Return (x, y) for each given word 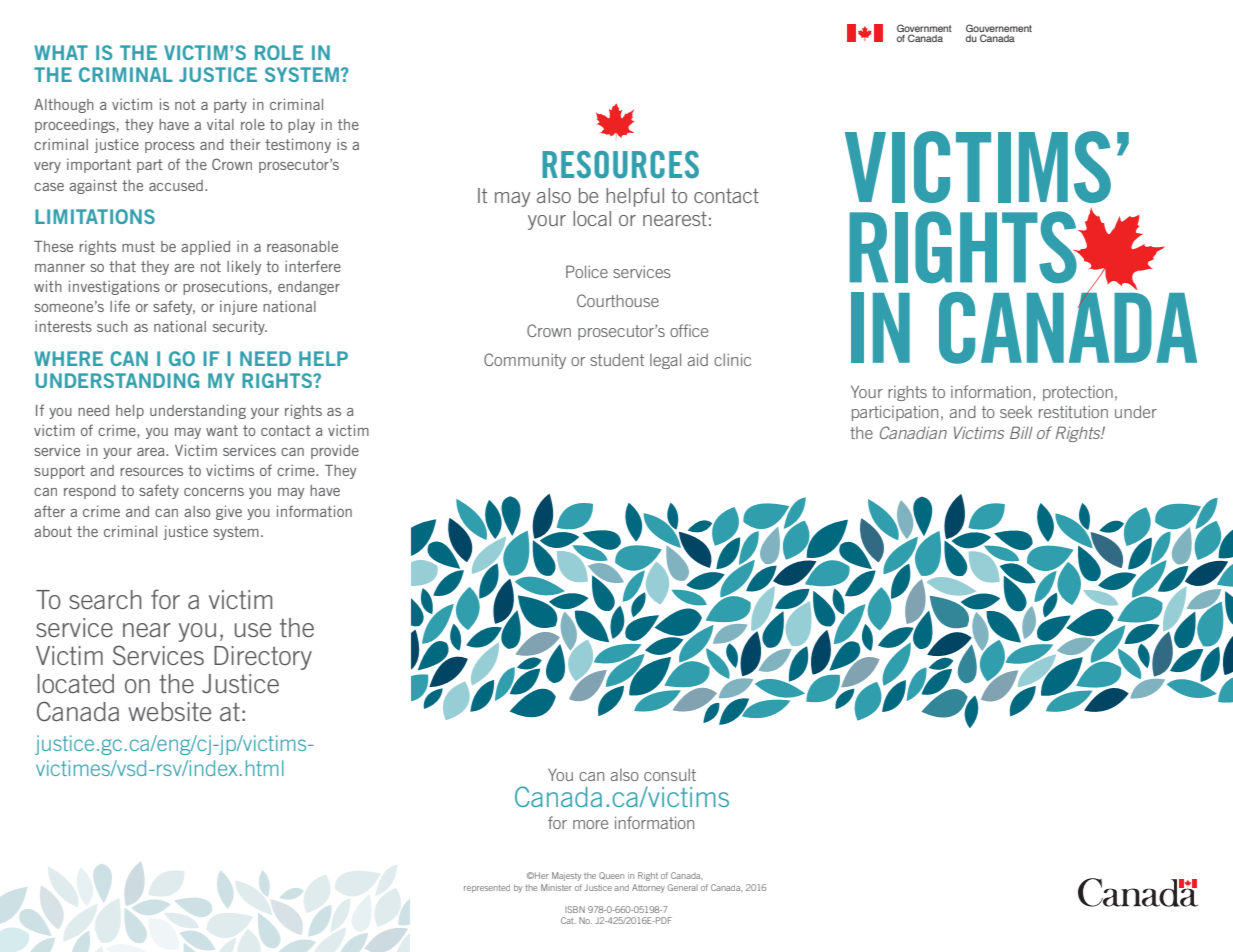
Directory (263, 658)
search (105, 599)
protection (1078, 393)
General (683, 887)
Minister (556, 887)
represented (487, 888)
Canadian (913, 432)
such (112, 326)
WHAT (61, 52)
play (301, 126)
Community (525, 361)
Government (924, 29)
